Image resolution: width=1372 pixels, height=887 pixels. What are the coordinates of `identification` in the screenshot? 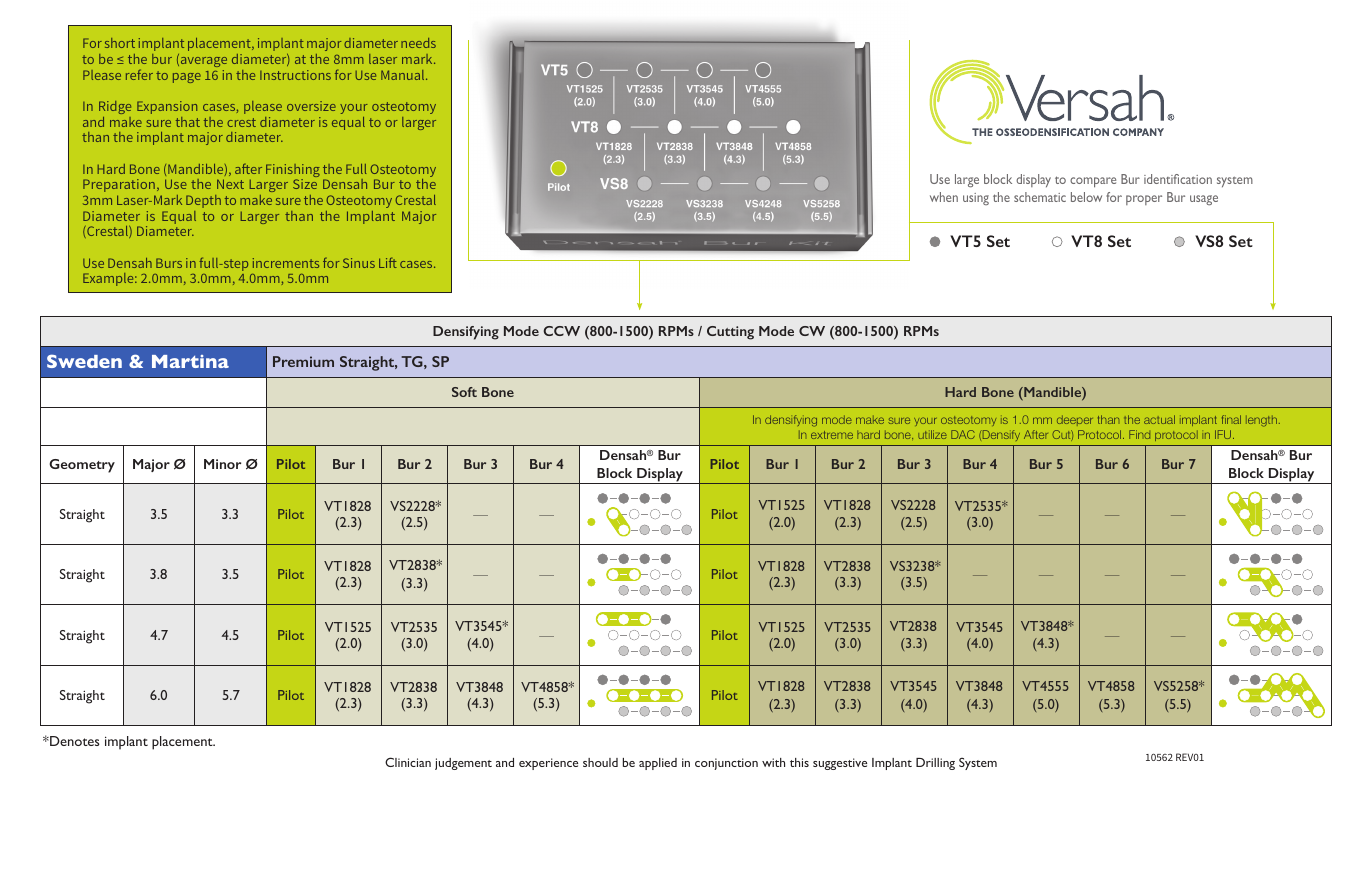 It's located at (1178, 179).
